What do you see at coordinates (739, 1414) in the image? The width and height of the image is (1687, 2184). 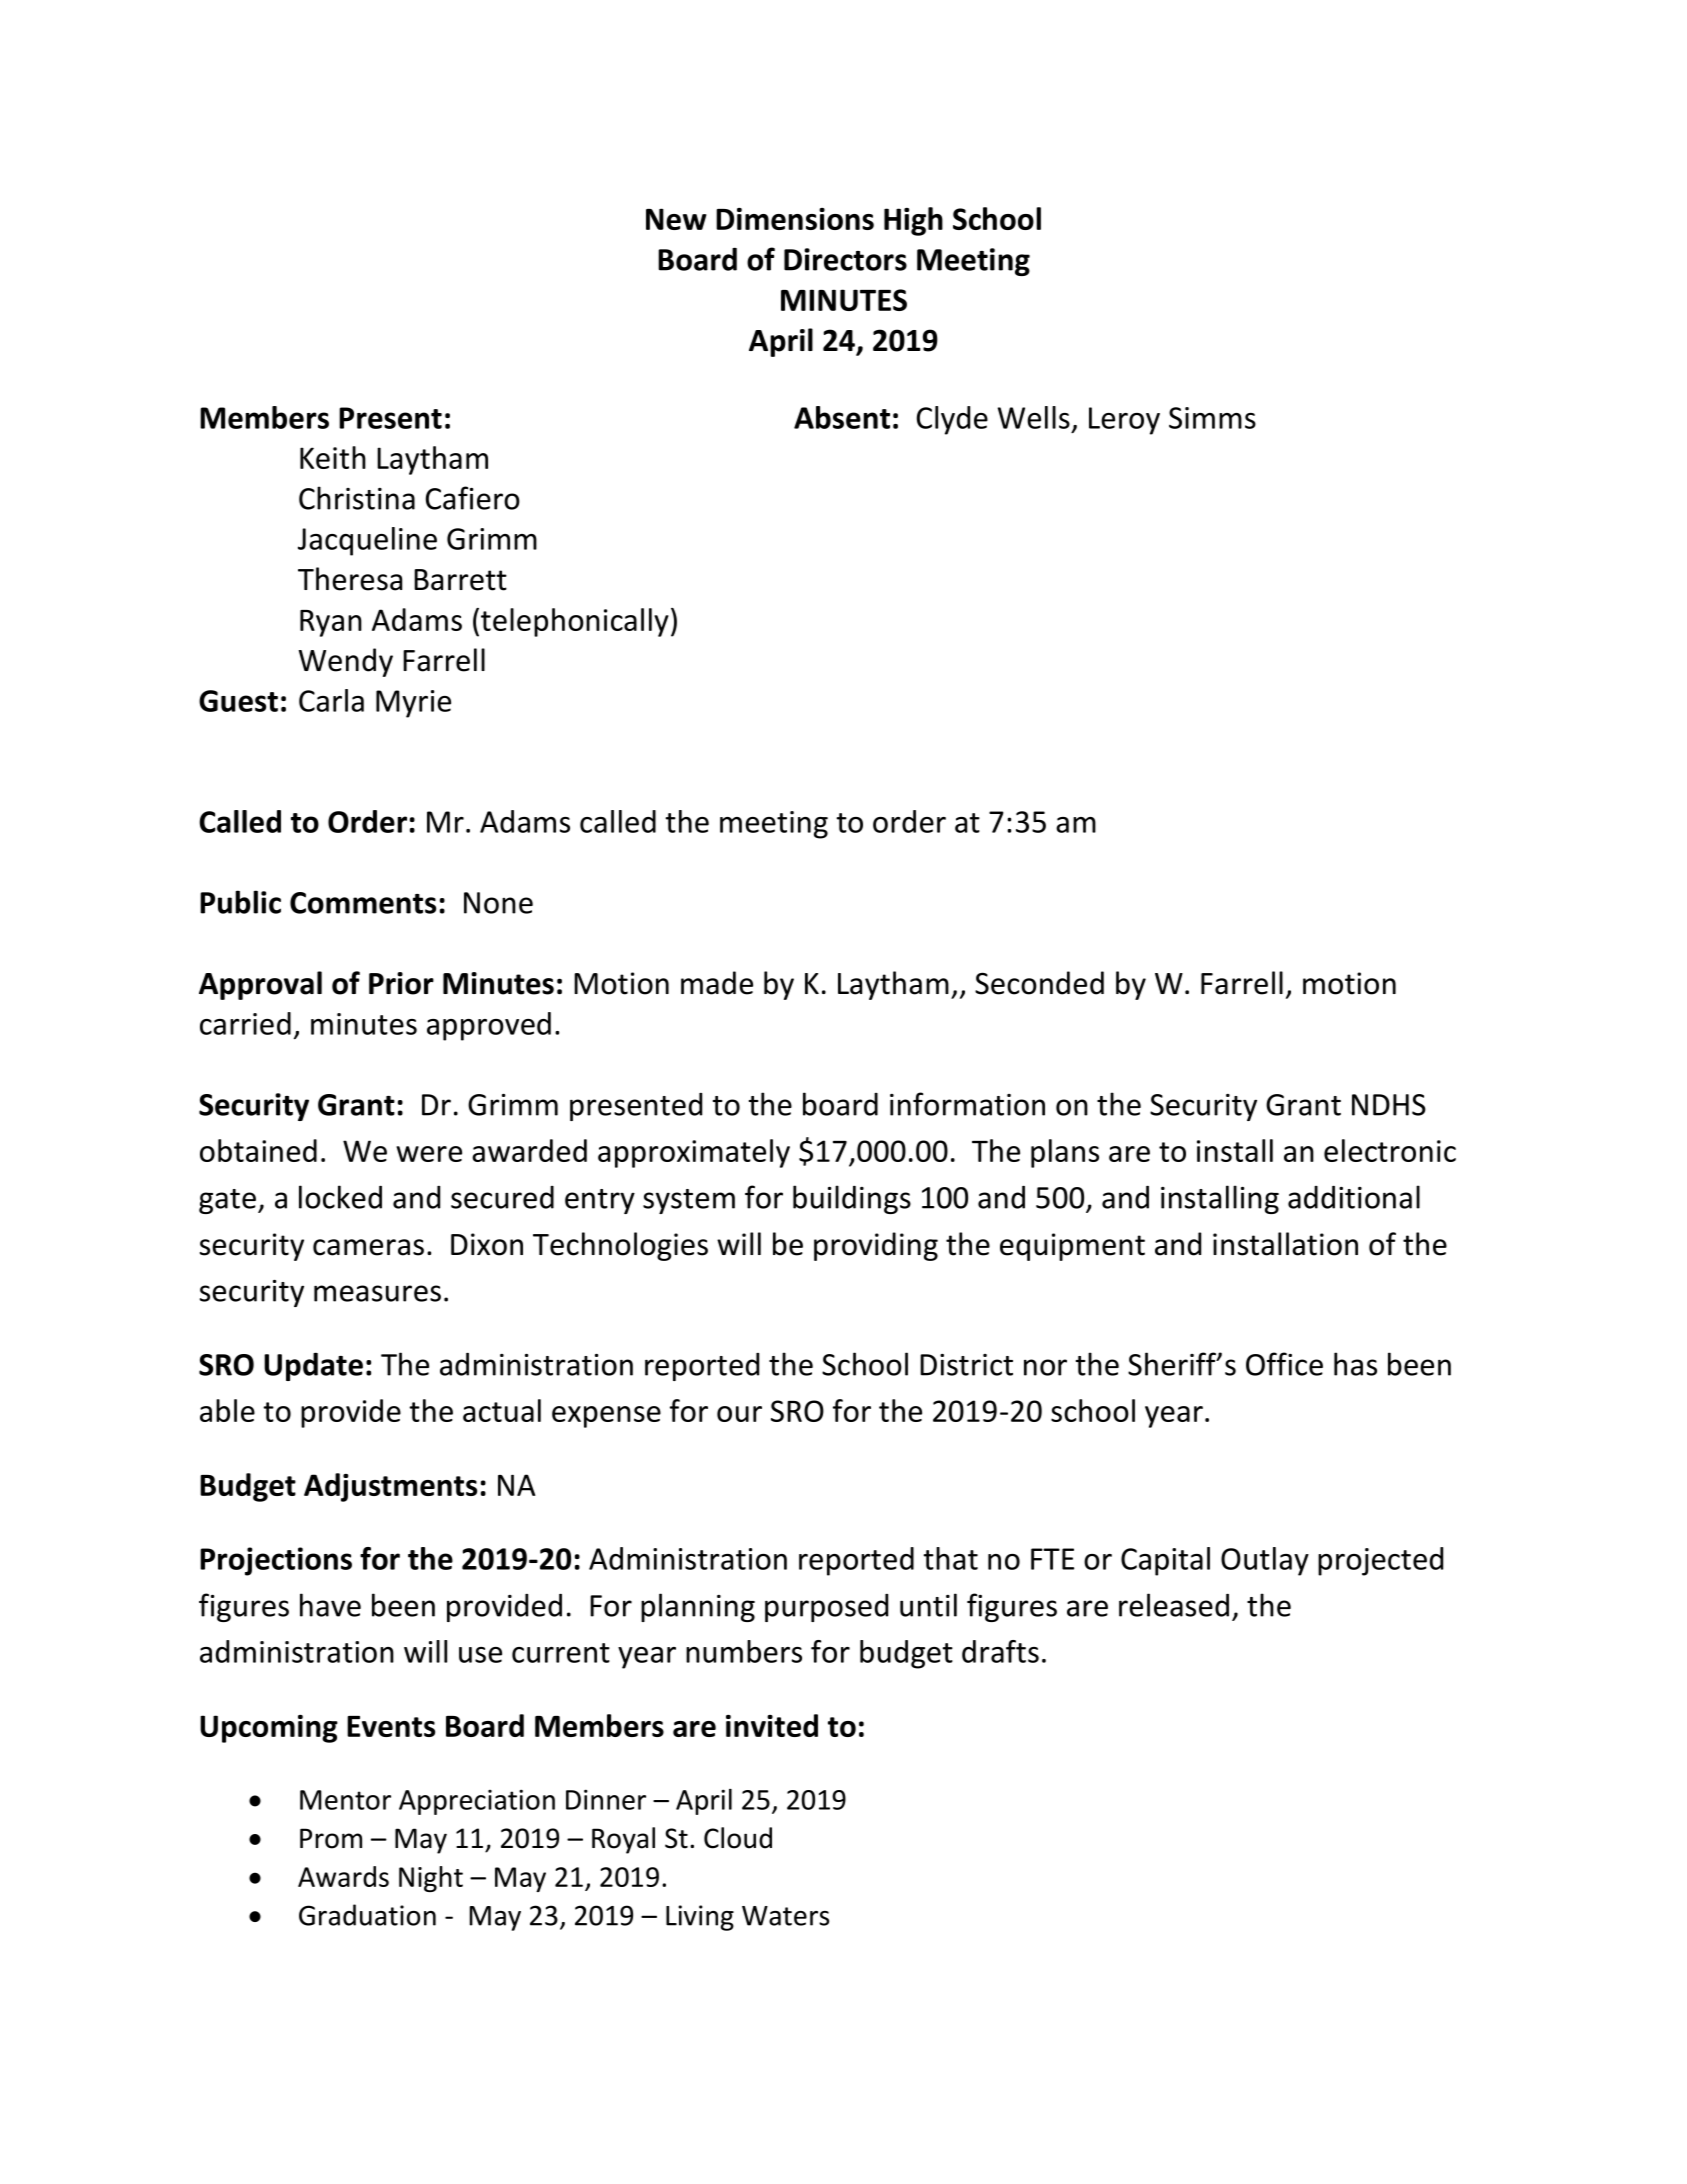 I see `our` at bounding box center [739, 1414].
